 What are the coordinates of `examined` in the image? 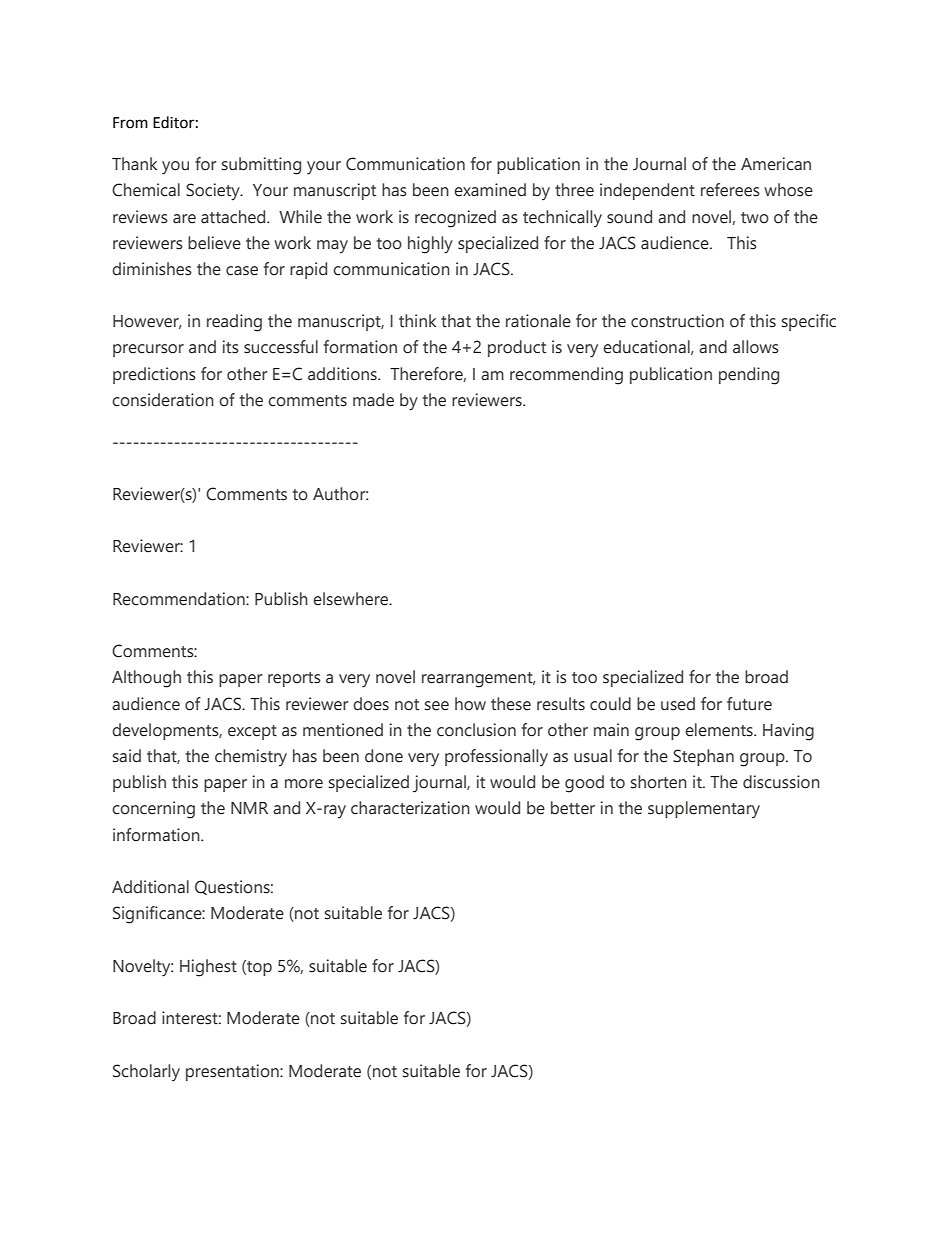 It's located at (490, 190).
